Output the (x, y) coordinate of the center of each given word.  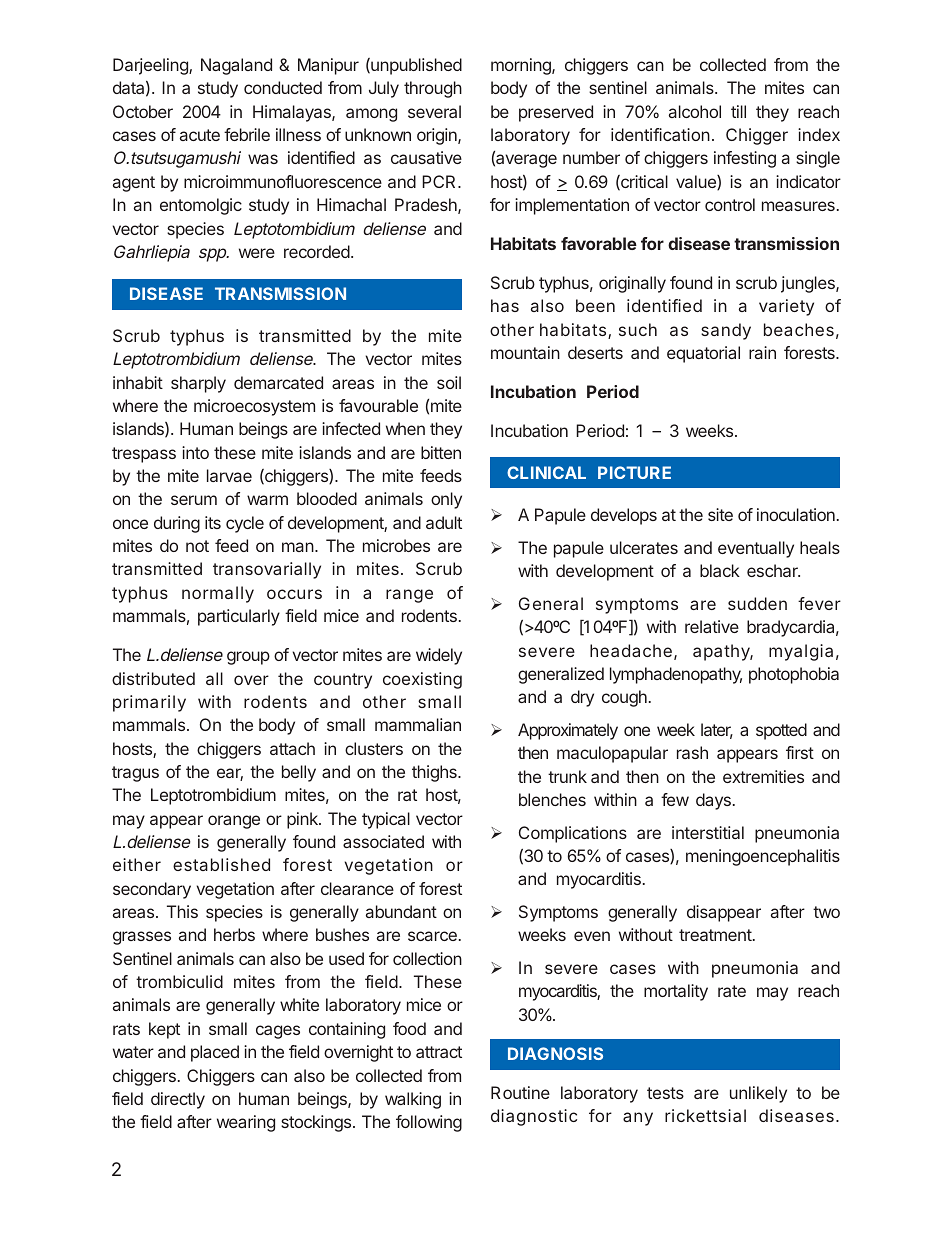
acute (200, 135)
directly (178, 1100)
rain (762, 352)
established (221, 864)
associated (383, 841)
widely (439, 656)
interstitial (708, 832)
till (738, 111)
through (433, 89)
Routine (520, 1092)
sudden (757, 603)
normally (218, 594)
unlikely (758, 1094)
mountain (525, 352)
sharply (198, 384)
